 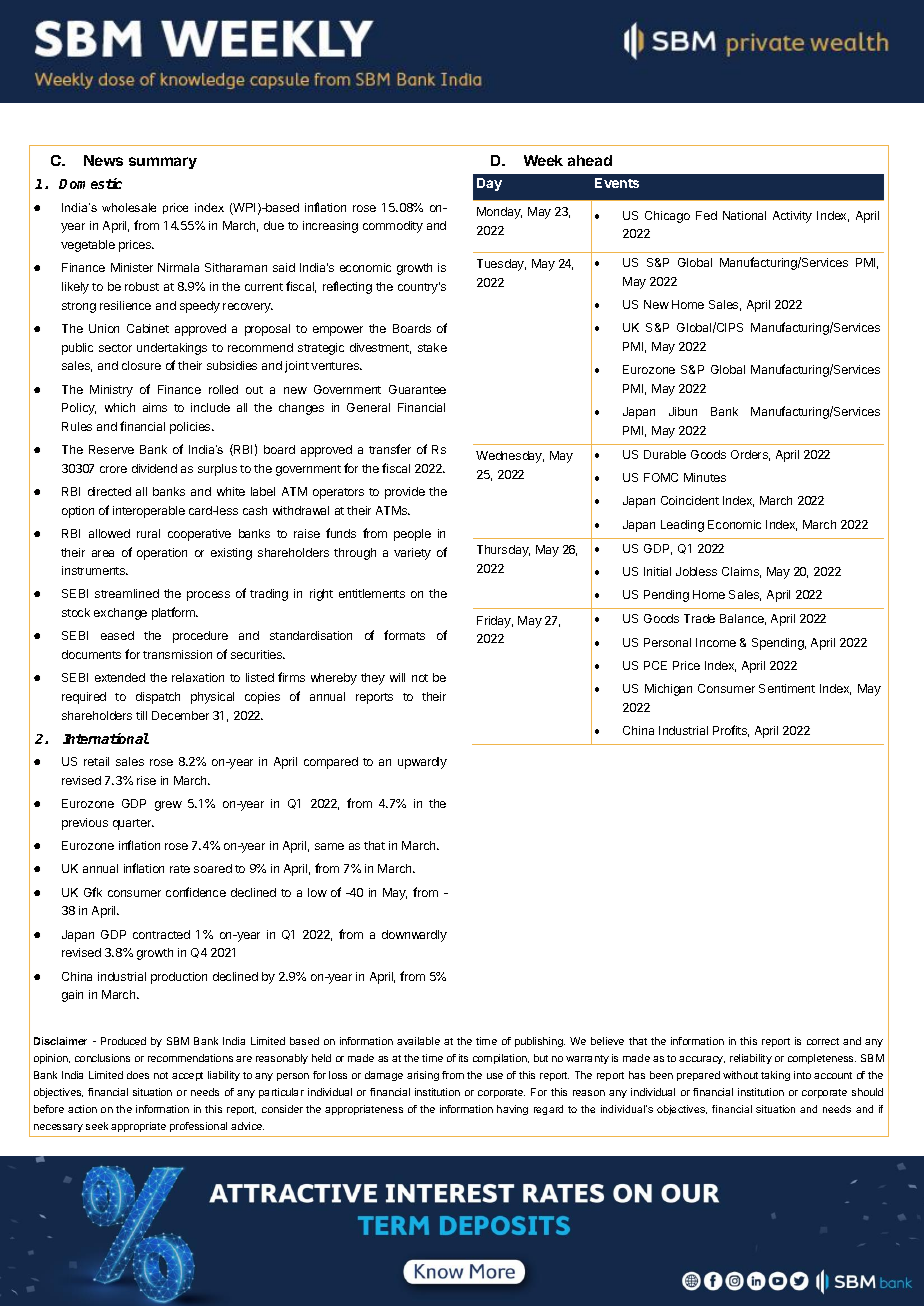 I want to click on eased, so click(x=117, y=635).
